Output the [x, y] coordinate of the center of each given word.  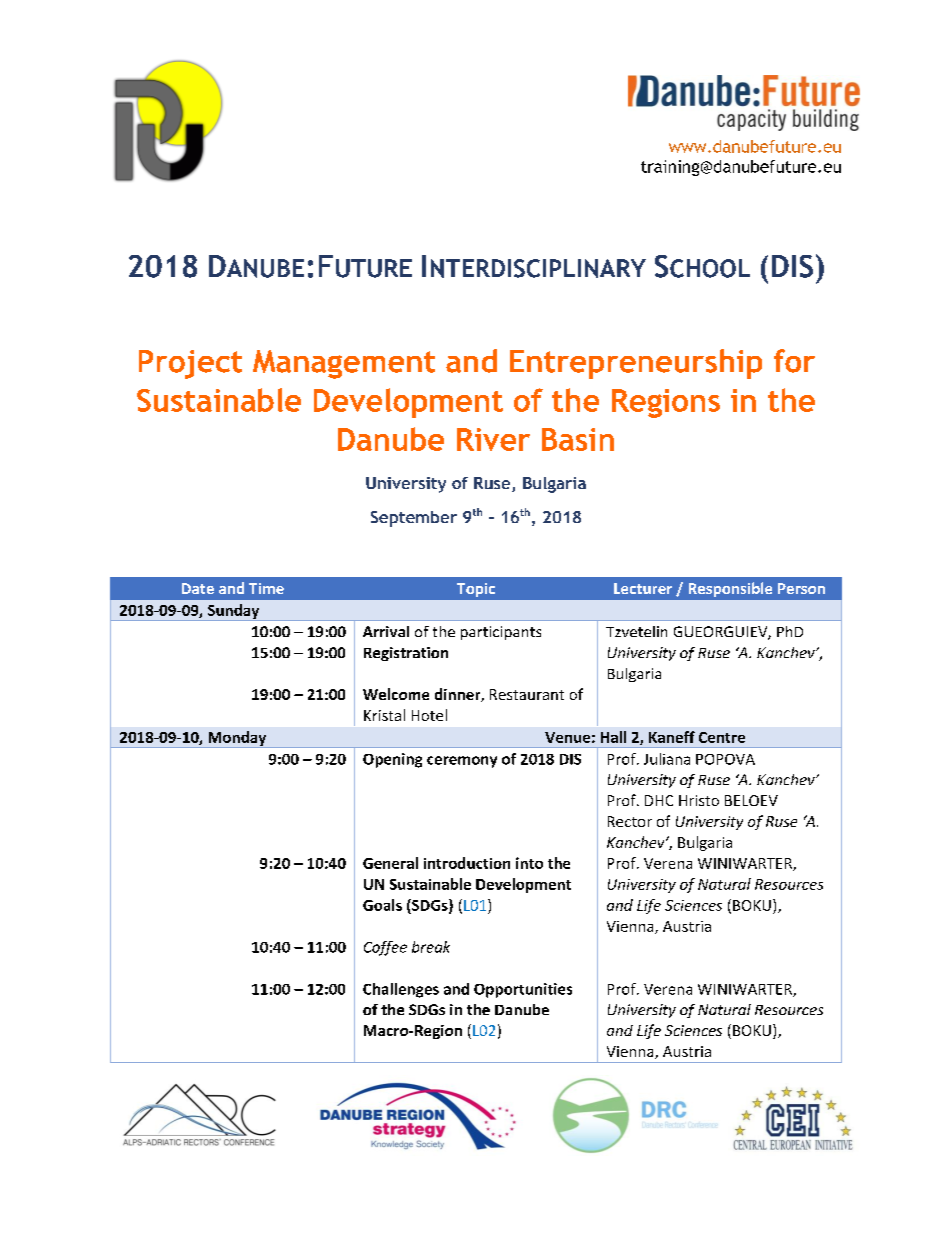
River [493, 439]
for [794, 361]
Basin [578, 439]
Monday [237, 739]
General [390, 863]
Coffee [385, 948]
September [414, 519]
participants [501, 633]
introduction [467, 863]
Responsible [730, 589]
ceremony [462, 762]
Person [801, 588]
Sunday [233, 612]
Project [190, 364]
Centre [722, 737]
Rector [630, 821]
